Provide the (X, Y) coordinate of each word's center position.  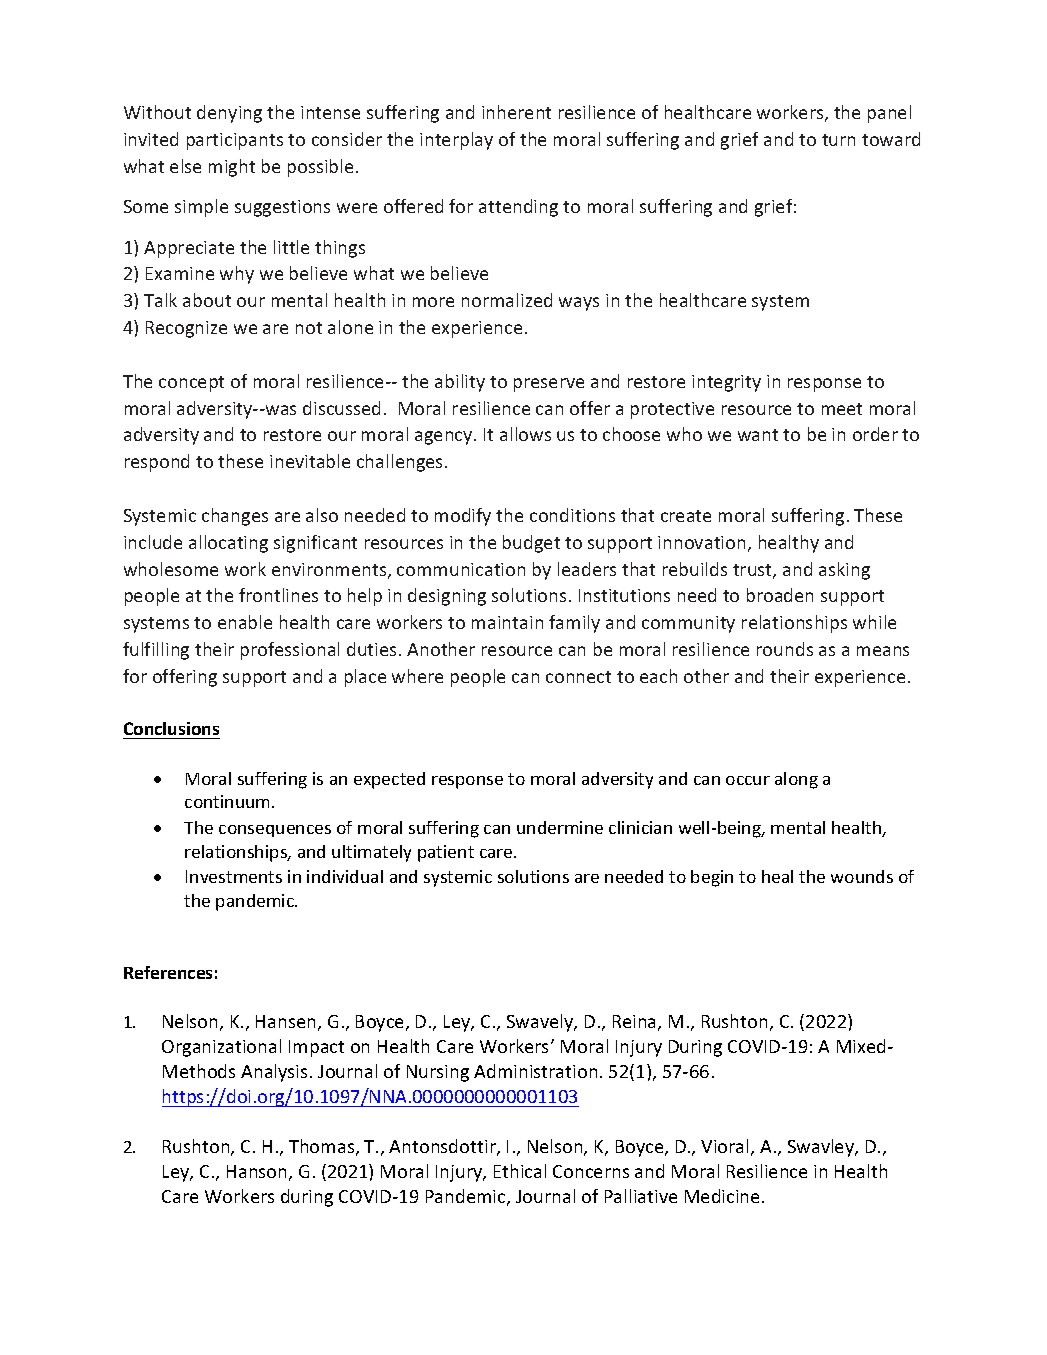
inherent (516, 112)
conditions (572, 515)
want (758, 435)
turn (838, 140)
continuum (229, 801)
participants (235, 141)
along (796, 780)
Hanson (256, 1171)
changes (235, 517)
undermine (560, 827)
